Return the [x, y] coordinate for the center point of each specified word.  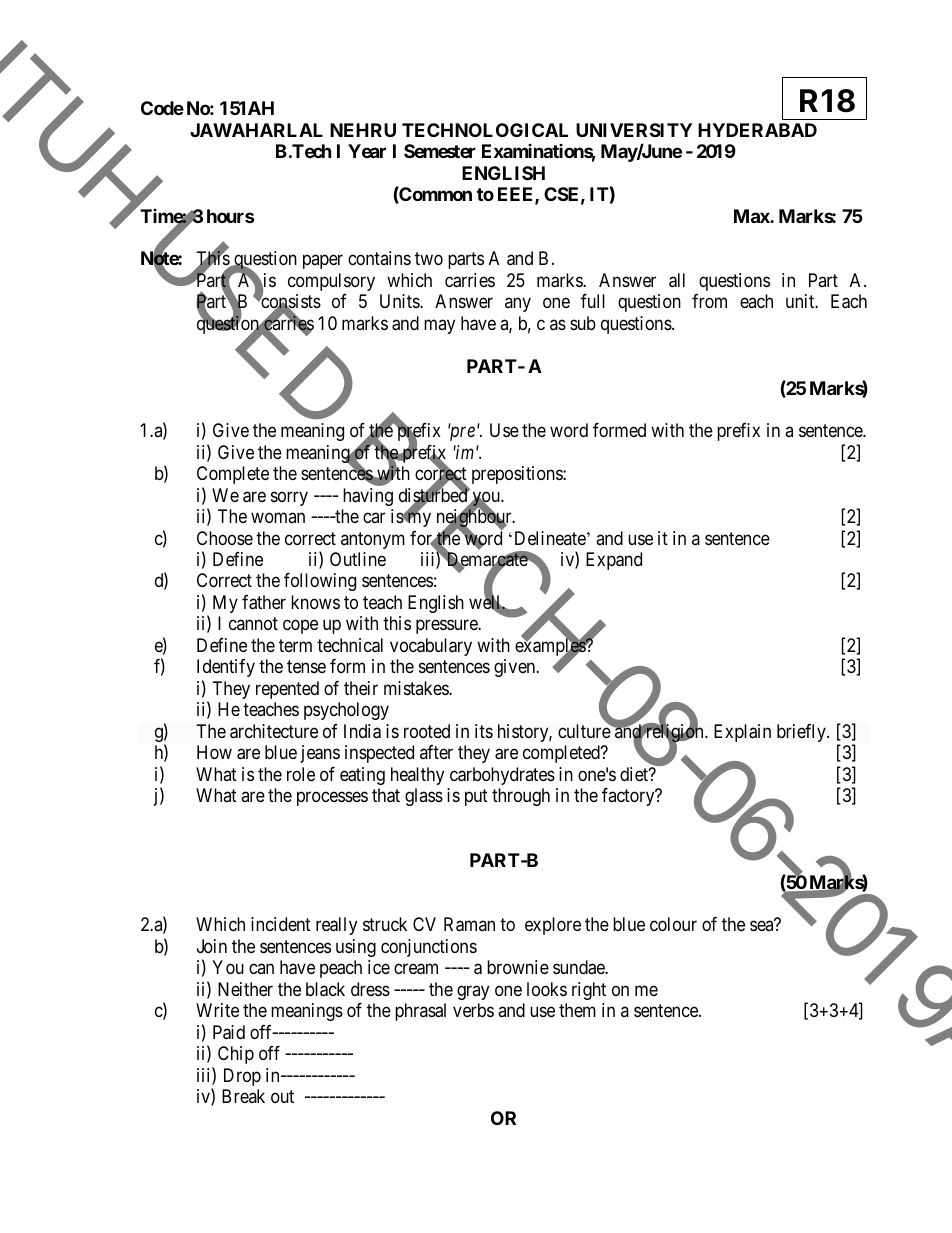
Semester [440, 151]
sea [761, 926]
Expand [614, 561]
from [709, 301]
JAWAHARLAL [256, 130]
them [577, 1010]
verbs [473, 1010]
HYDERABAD [757, 130]
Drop [242, 1077]
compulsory [331, 282]
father [264, 602]
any [518, 305]
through [521, 797]
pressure [447, 627]
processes [332, 799]
